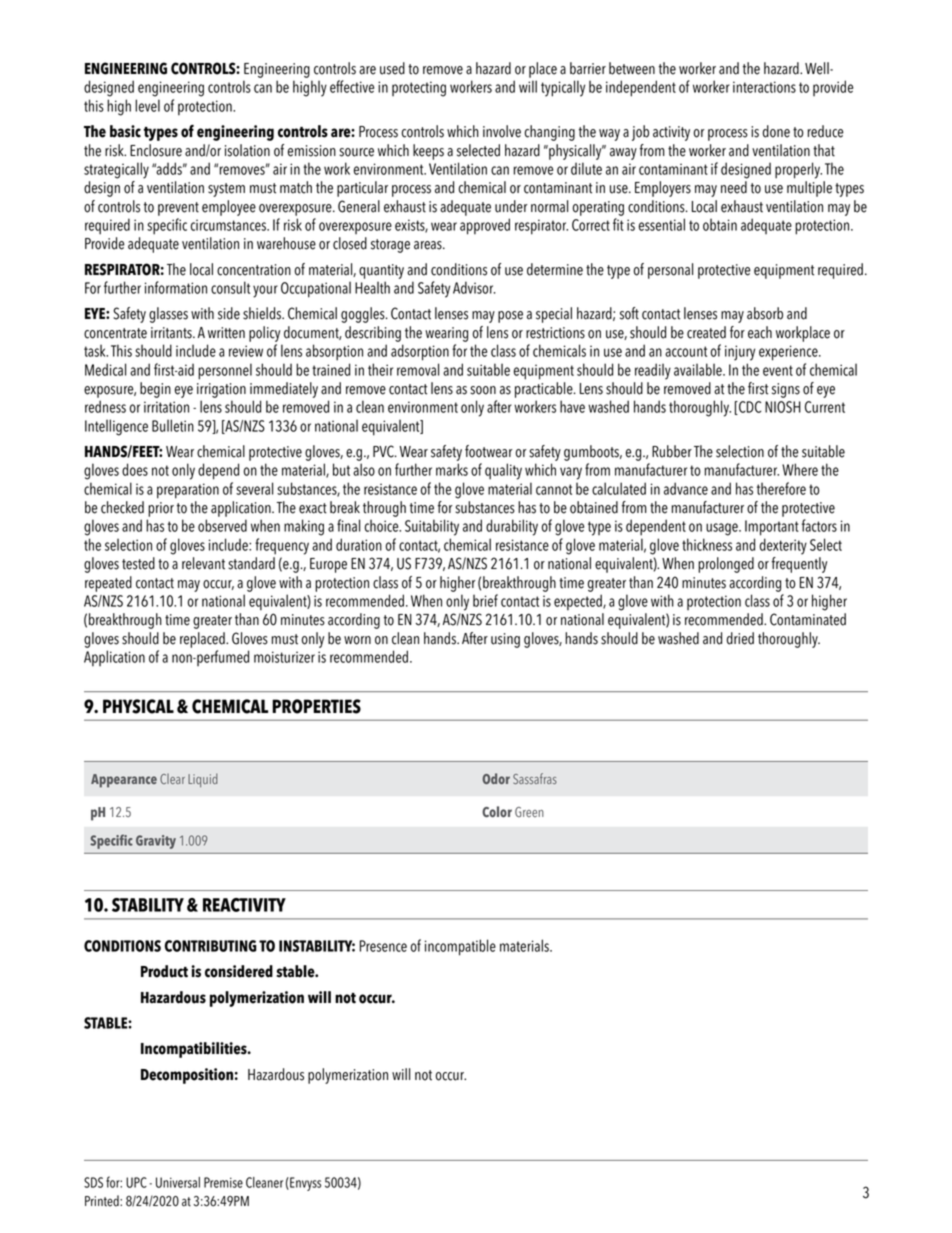 The height and width of the screenshot is (1233, 952). Describe the element at coordinates (203, 563) in the screenshot. I see `relevant` at that location.
